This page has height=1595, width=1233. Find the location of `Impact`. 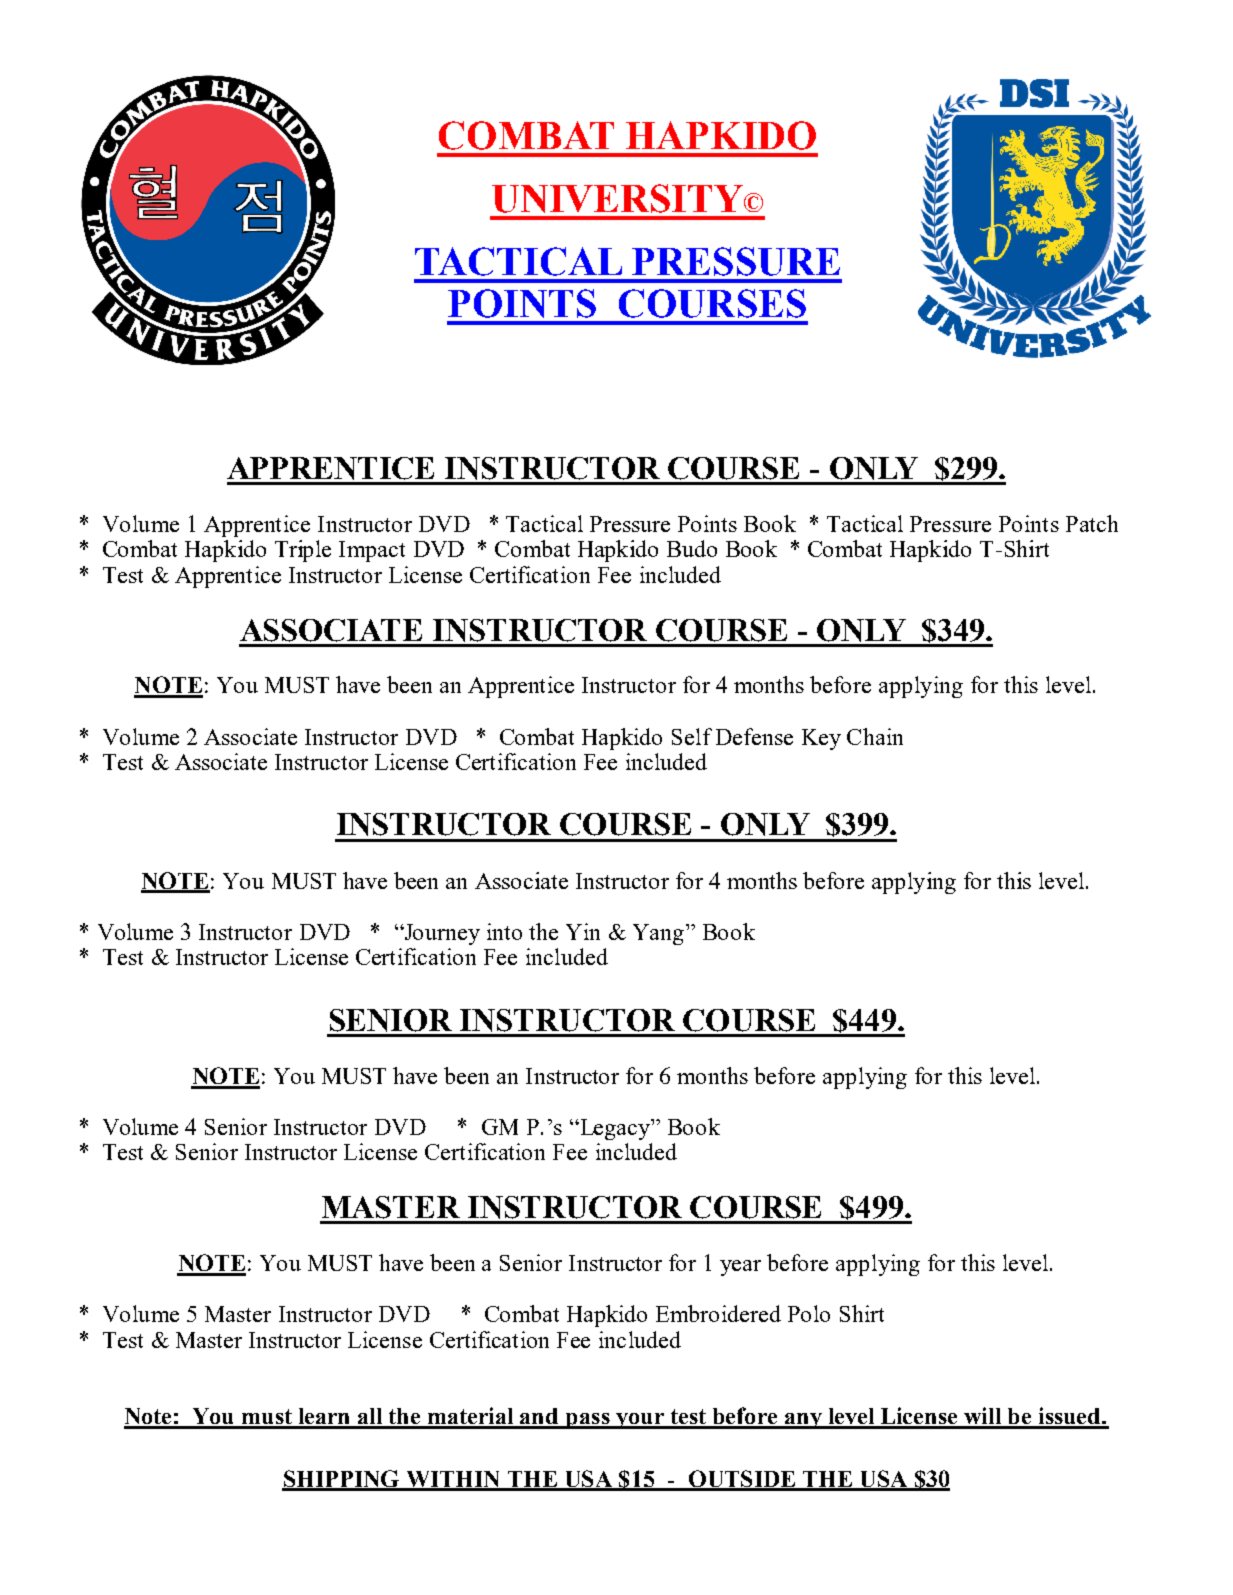

Impact is located at coordinates (372, 551).
